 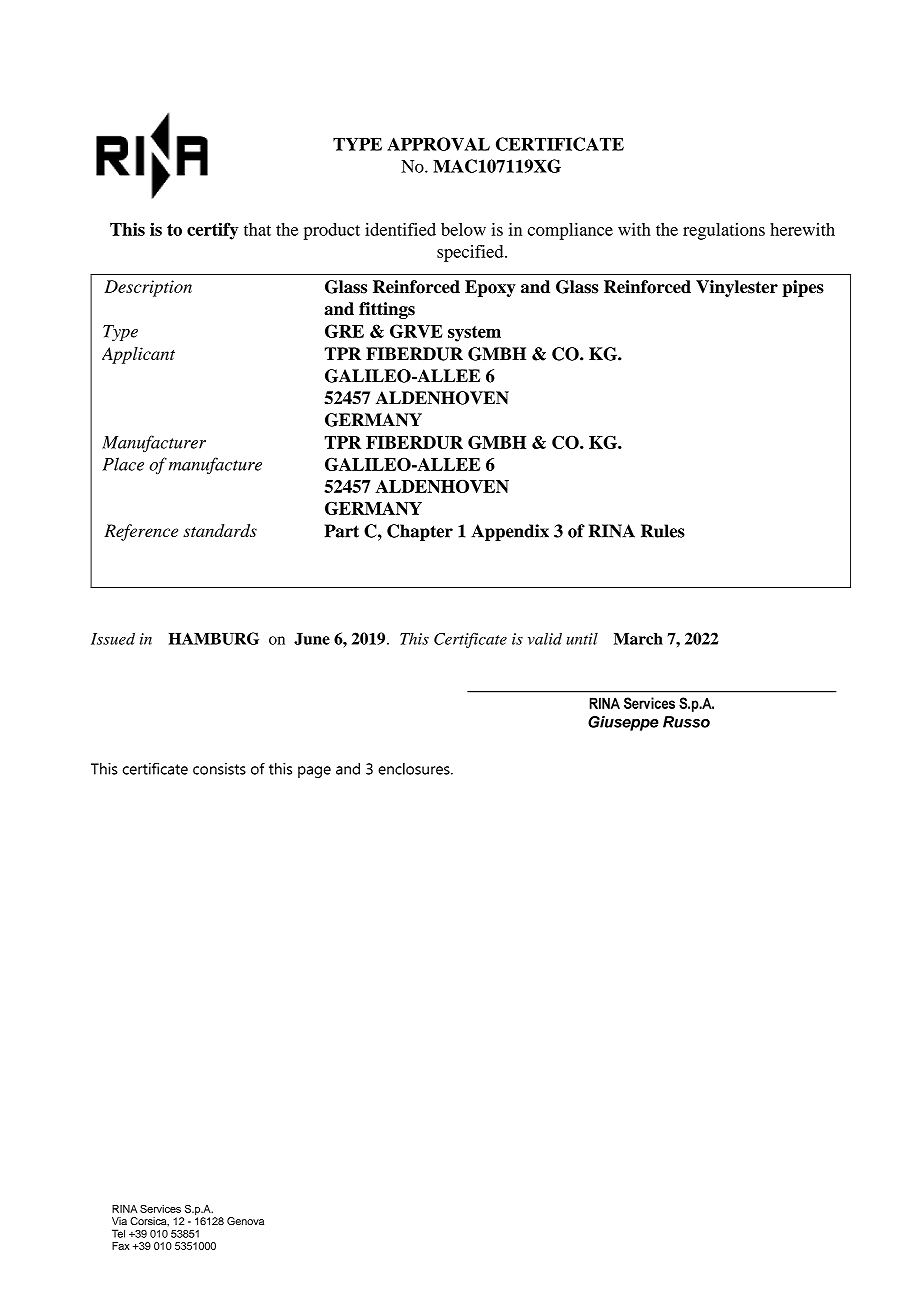 I want to click on Rules, so click(x=663, y=531).
